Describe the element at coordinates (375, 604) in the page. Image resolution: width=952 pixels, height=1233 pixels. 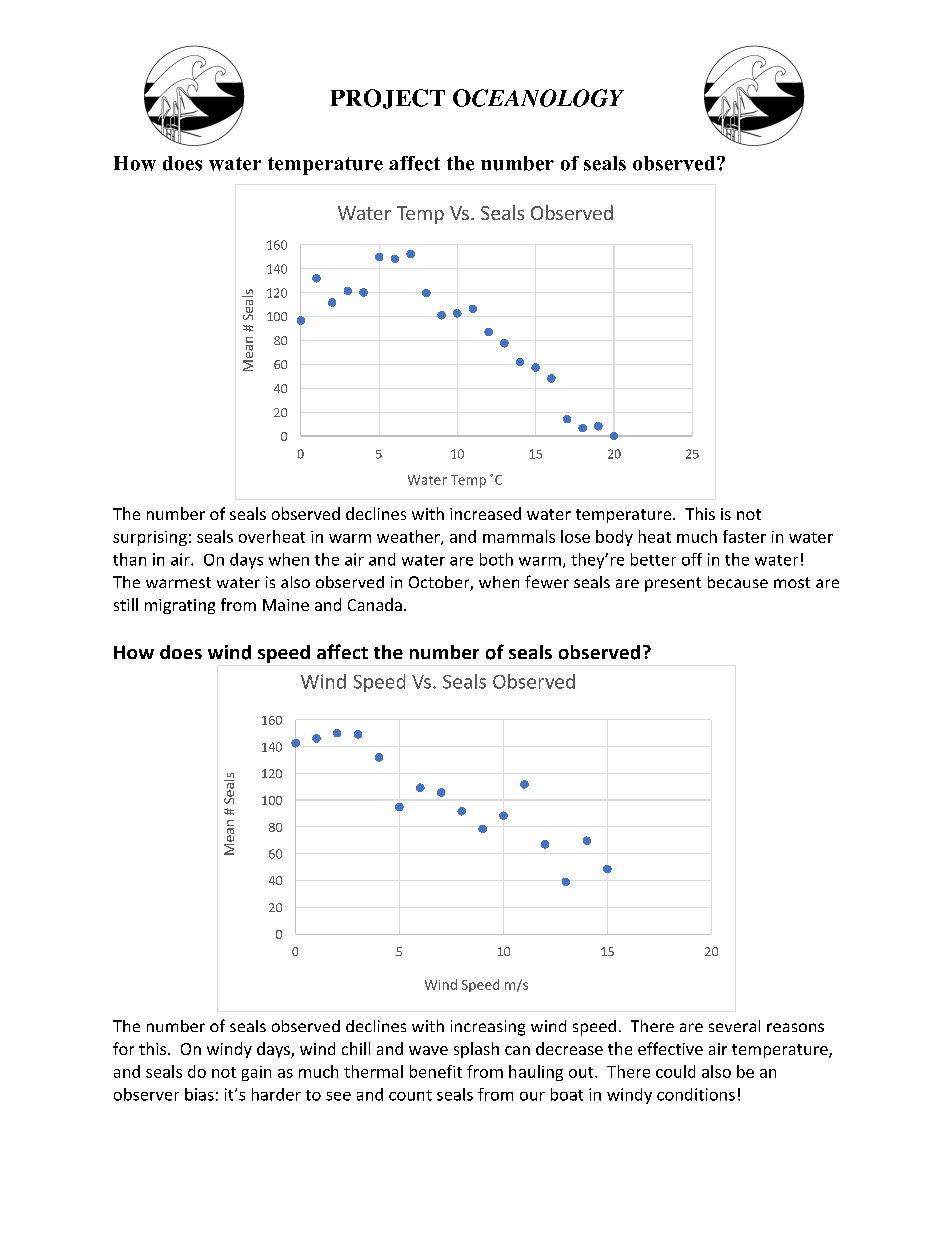
I see `Canada` at that location.
